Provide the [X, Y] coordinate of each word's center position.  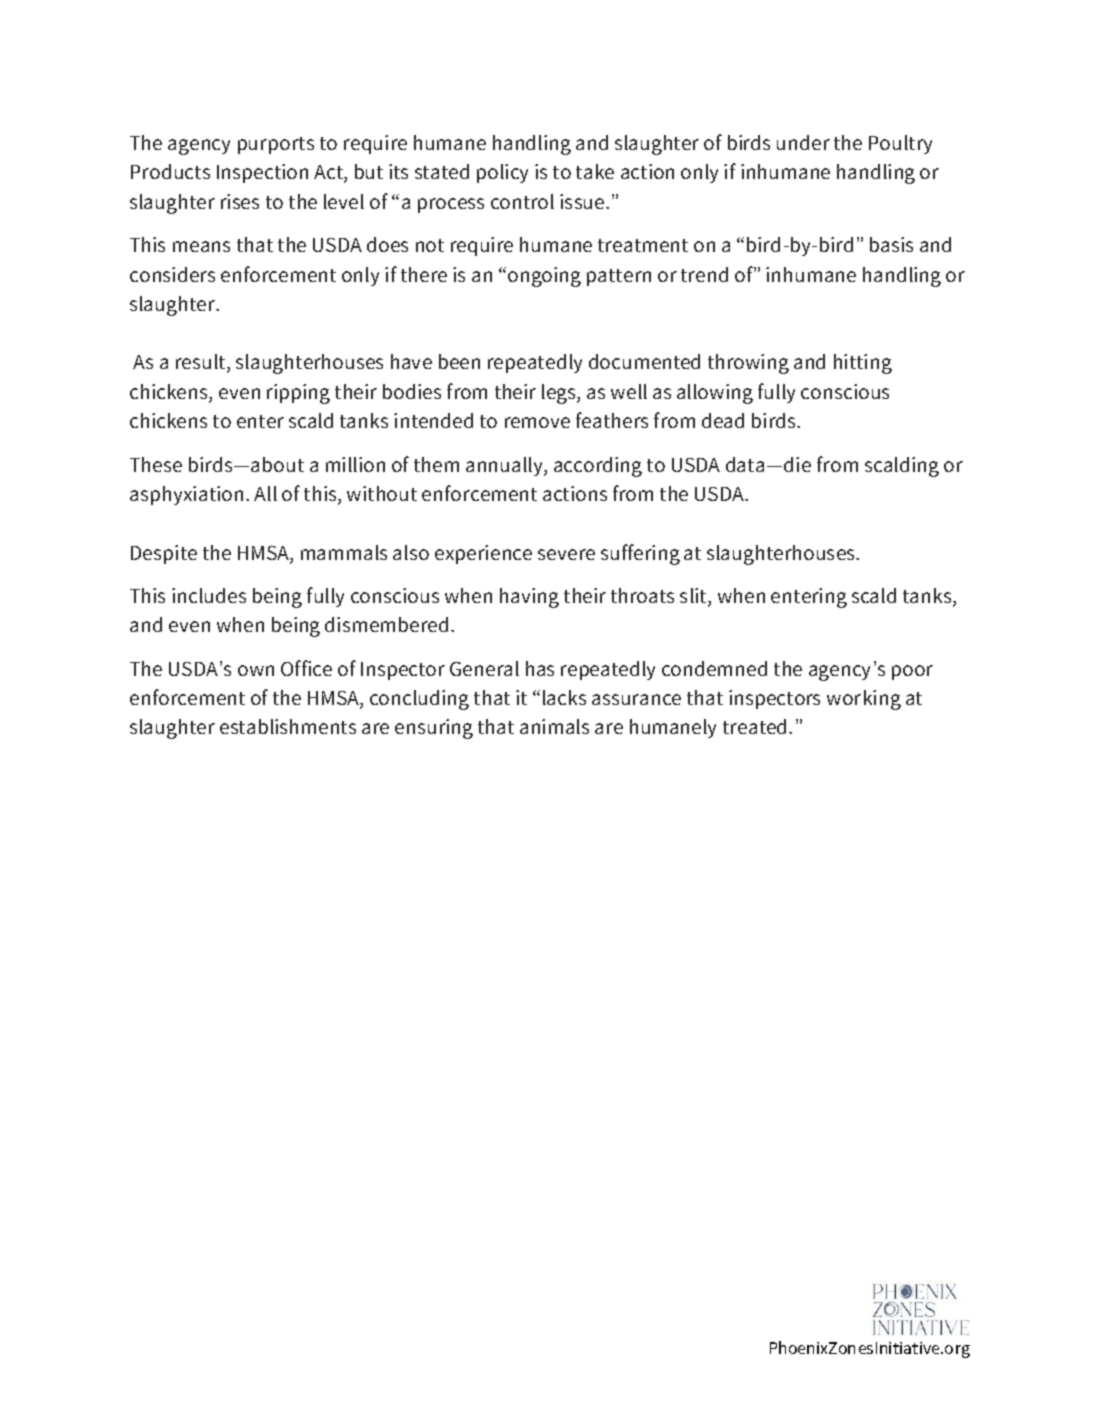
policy [502, 173]
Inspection [262, 173]
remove [537, 422]
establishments [288, 726]
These [156, 464]
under [803, 142]
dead [723, 420]
